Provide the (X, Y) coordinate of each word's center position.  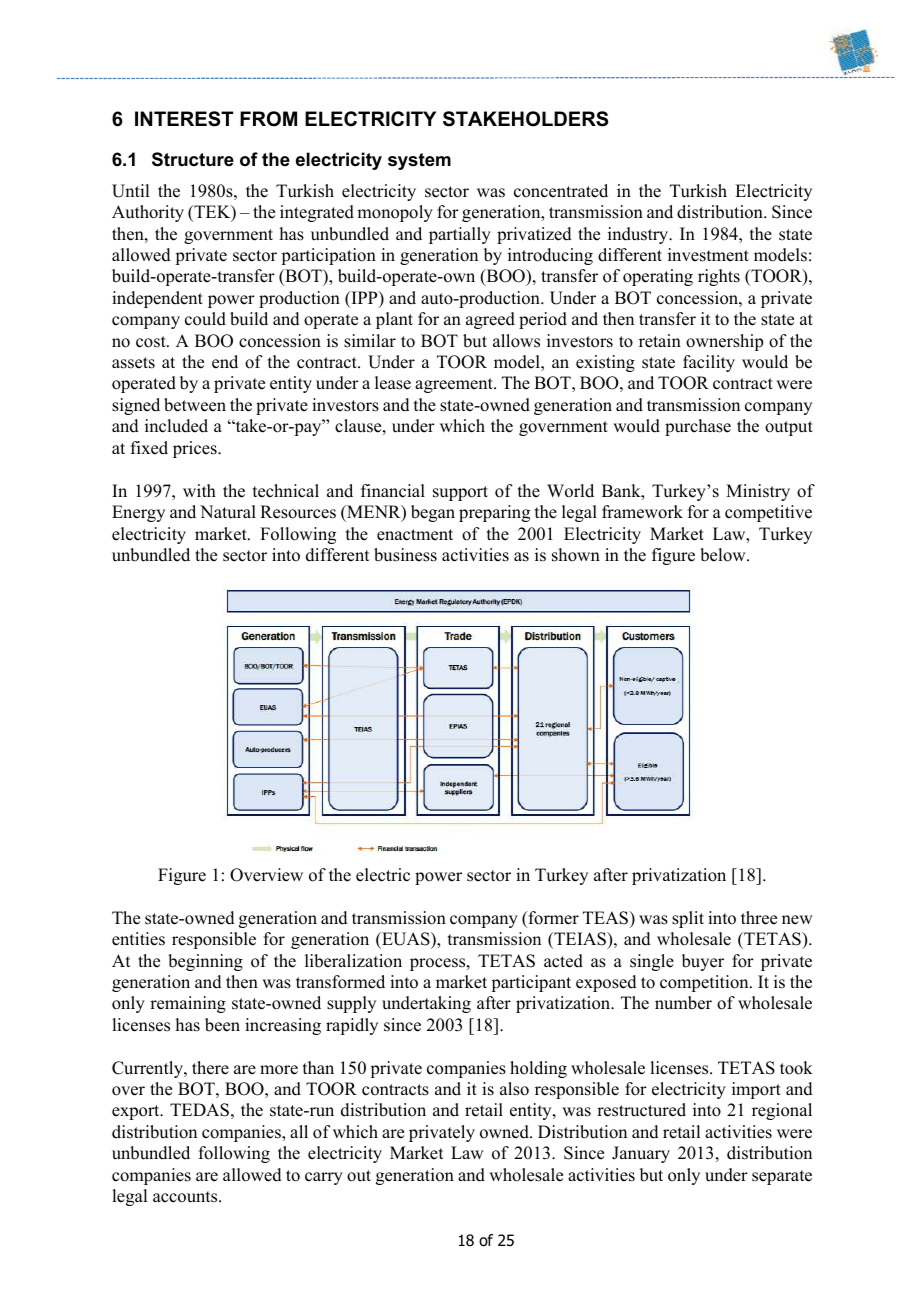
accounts (186, 1197)
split (688, 919)
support (460, 493)
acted (563, 961)
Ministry (758, 492)
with (199, 490)
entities (138, 939)
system (419, 161)
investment (708, 255)
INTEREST (184, 119)
